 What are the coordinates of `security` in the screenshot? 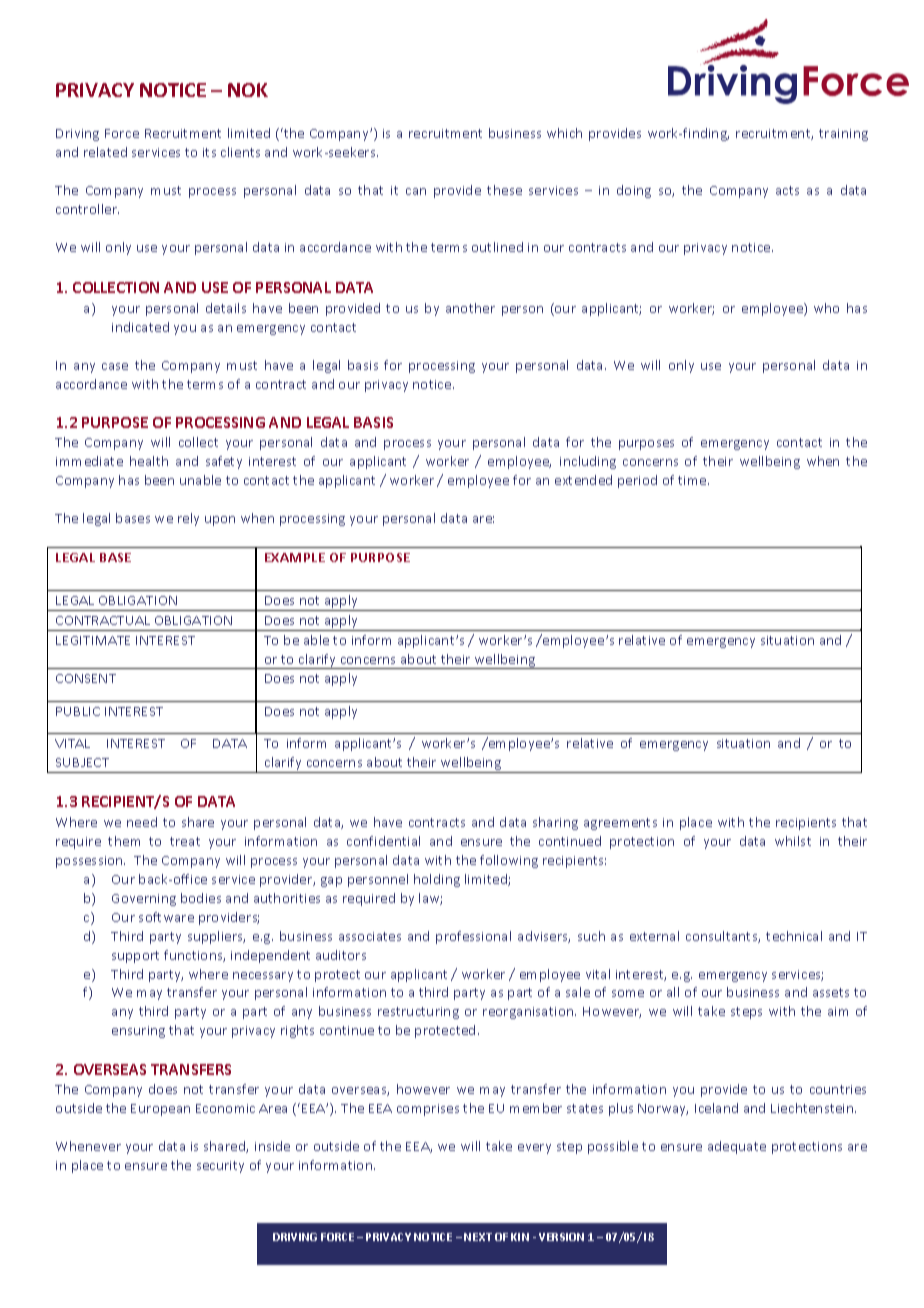 It's located at (220, 1167).
